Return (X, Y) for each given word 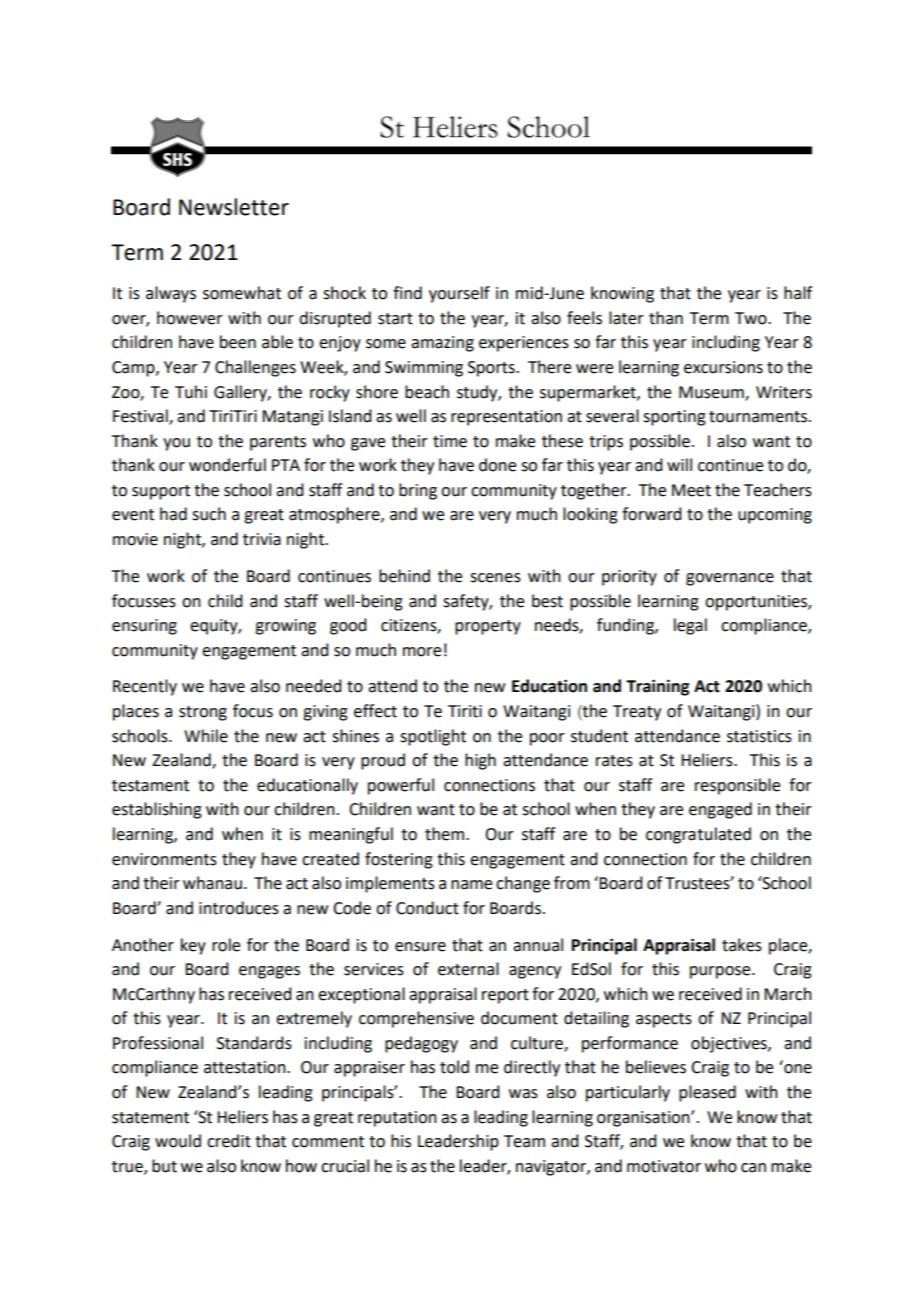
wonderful (227, 465)
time (450, 441)
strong (203, 713)
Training (657, 687)
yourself (459, 294)
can (753, 1168)
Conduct (427, 908)
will (679, 464)
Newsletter (234, 207)
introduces (239, 908)
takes (742, 945)
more (422, 652)
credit (229, 1141)
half (798, 293)
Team (524, 1141)
